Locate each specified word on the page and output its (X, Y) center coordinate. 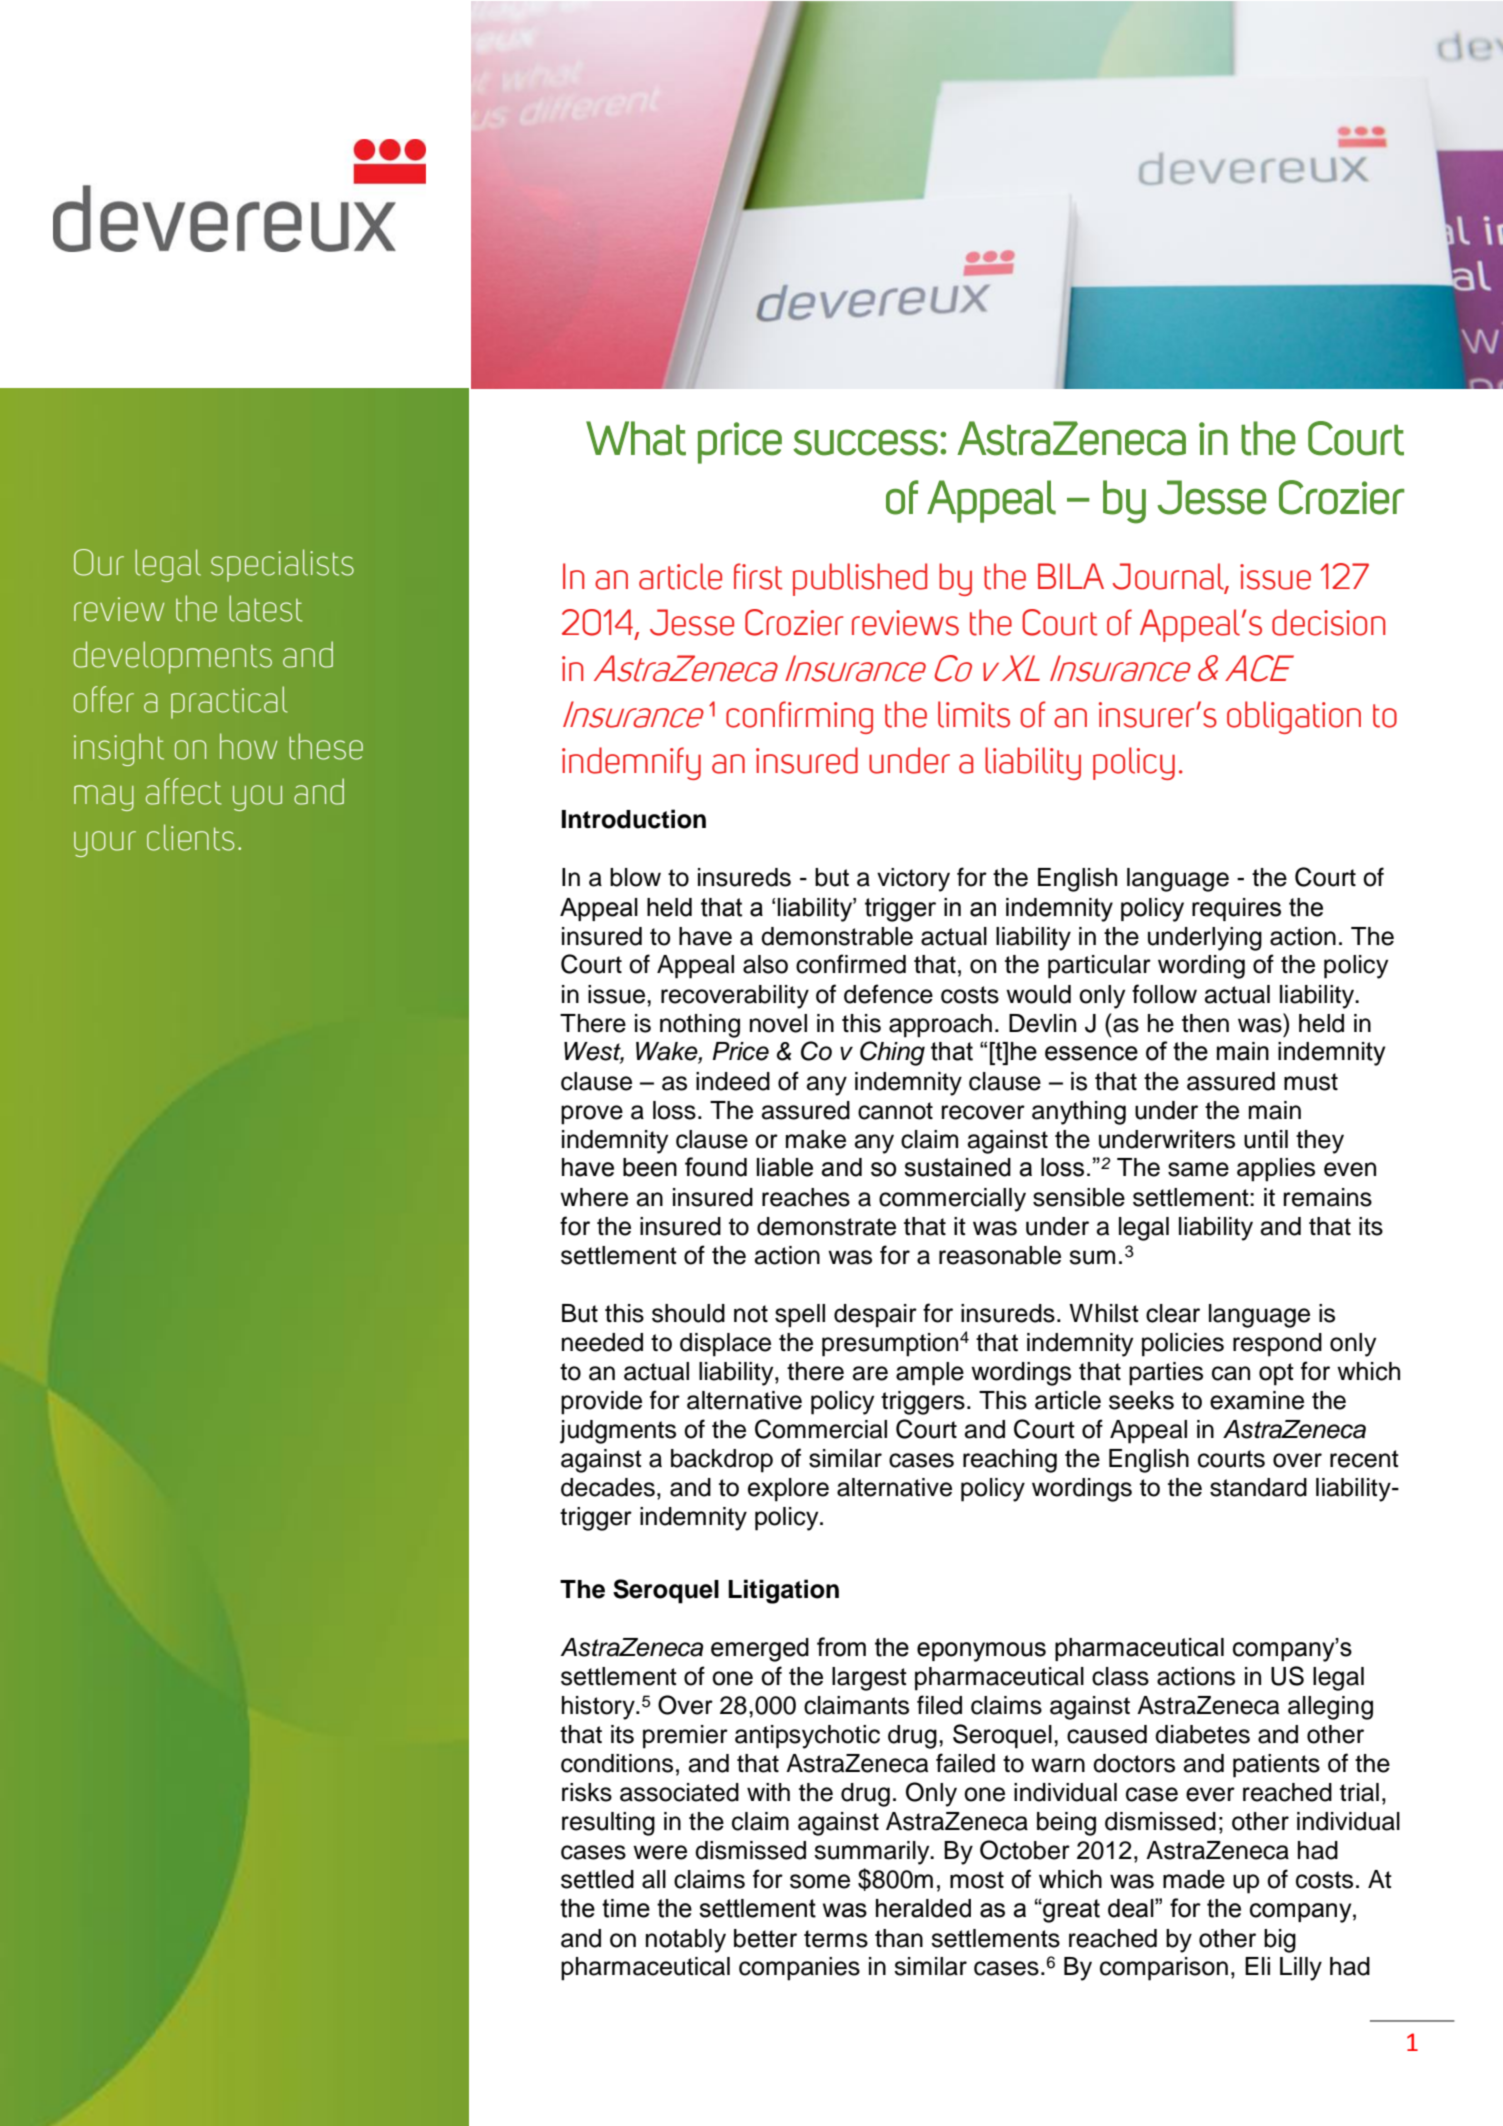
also (765, 964)
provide (601, 1403)
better (765, 1938)
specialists (282, 565)
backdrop (722, 1461)
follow (1164, 994)
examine (1257, 1400)
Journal (1169, 577)
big (1280, 1941)
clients (190, 837)
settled (597, 1879)
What (636, 438)
